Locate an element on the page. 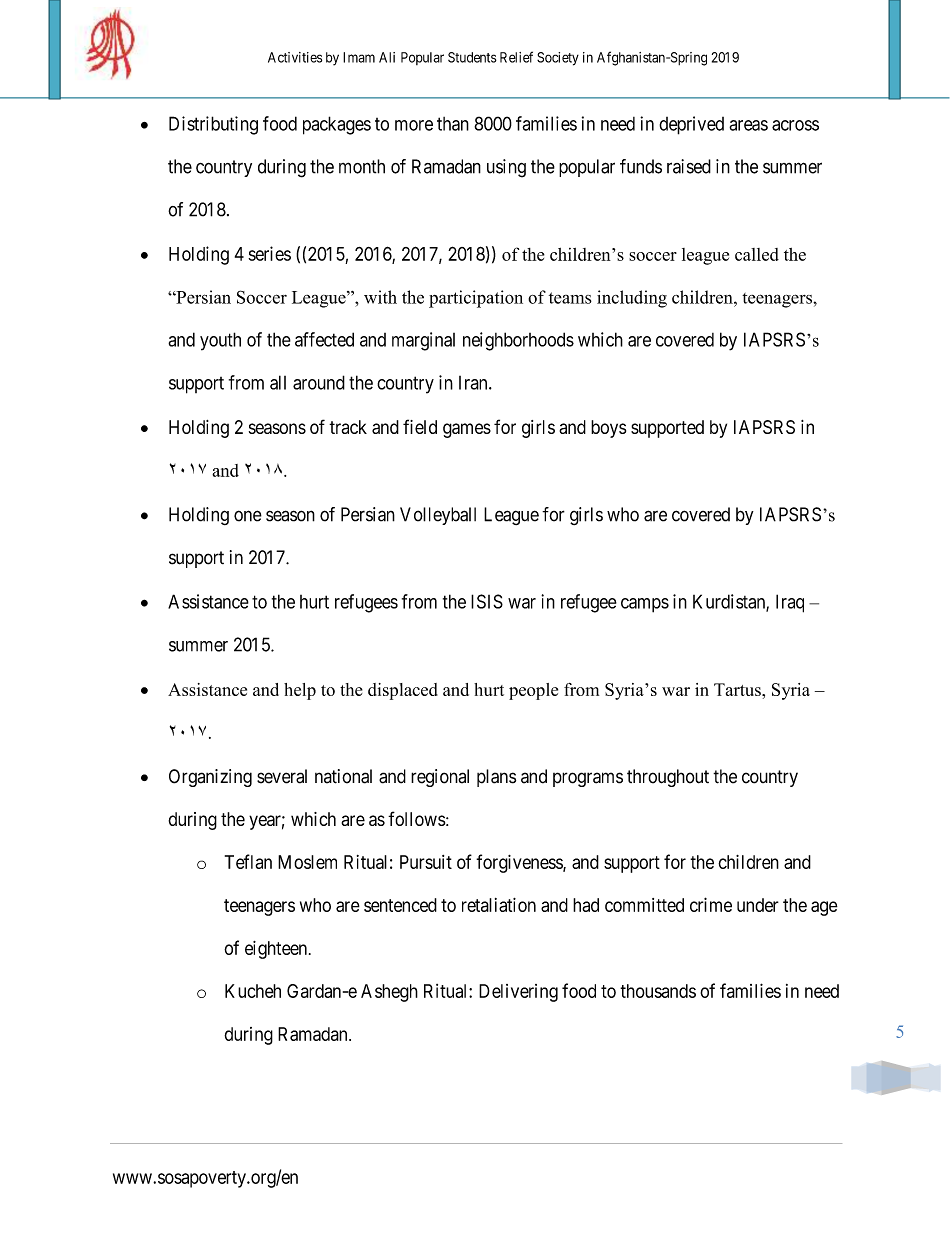  around is located at coordinates (319, 382).
